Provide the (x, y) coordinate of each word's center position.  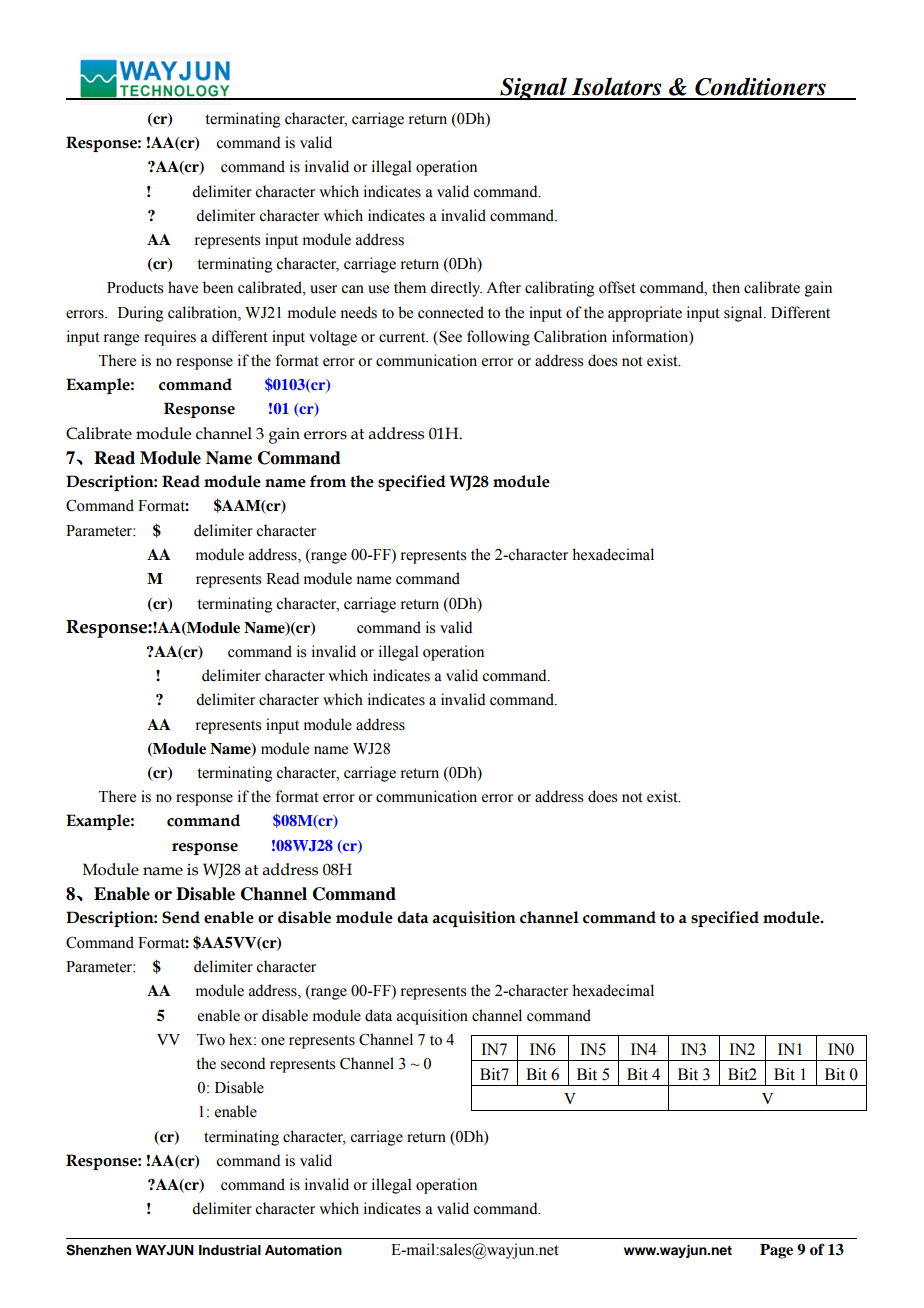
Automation (303, 1250)
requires (170, 338)
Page (776, 1251)
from (328, 481)
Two (210, 1040)
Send (181, 917)
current (403, 337)
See (449, 337)
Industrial (230, 1250)
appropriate (645, 314)
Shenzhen (98, 1250)
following (498, 338)
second (243, 1063)
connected (451, 312)
